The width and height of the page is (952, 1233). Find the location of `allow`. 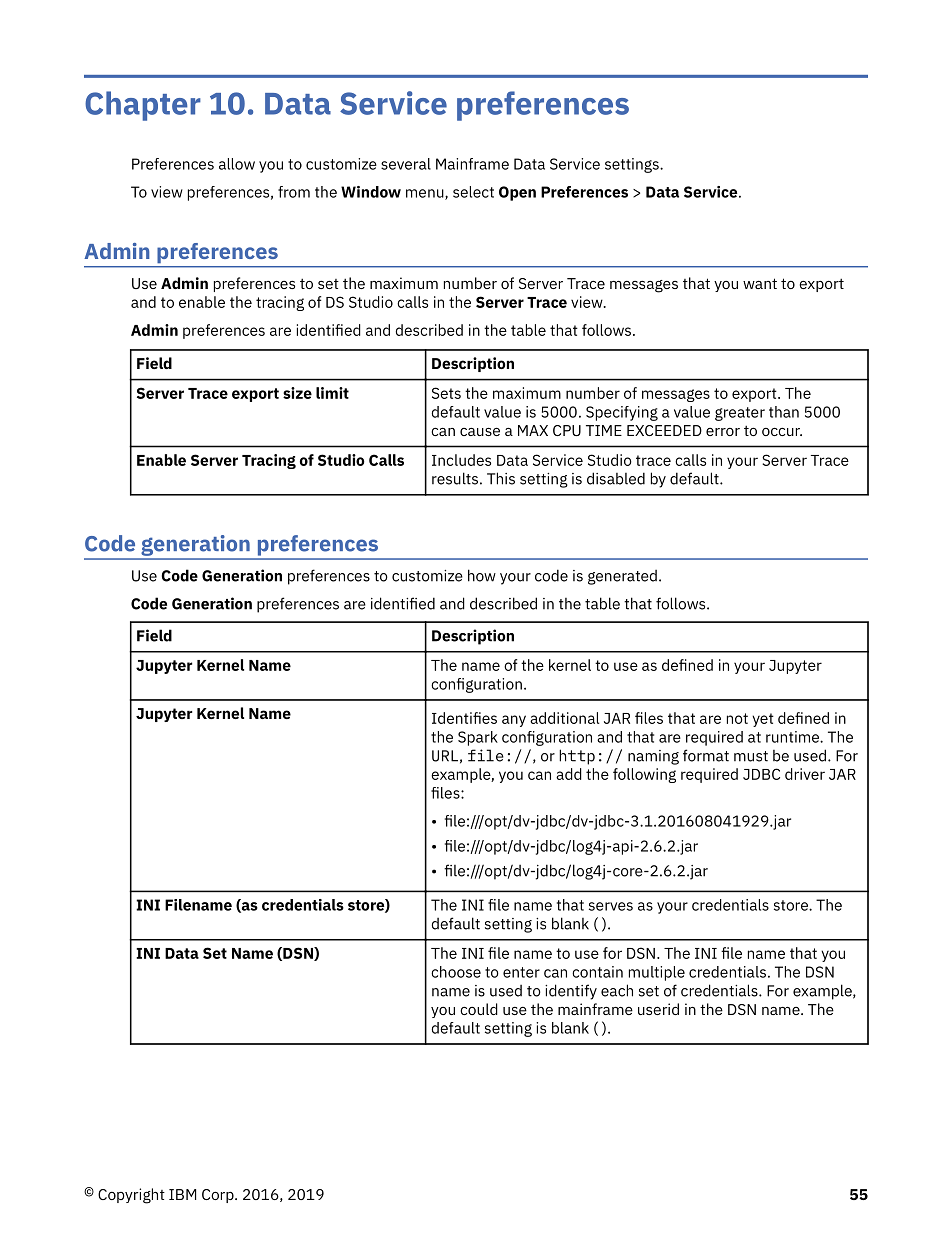

allow is located at coordinates (237, 164).
